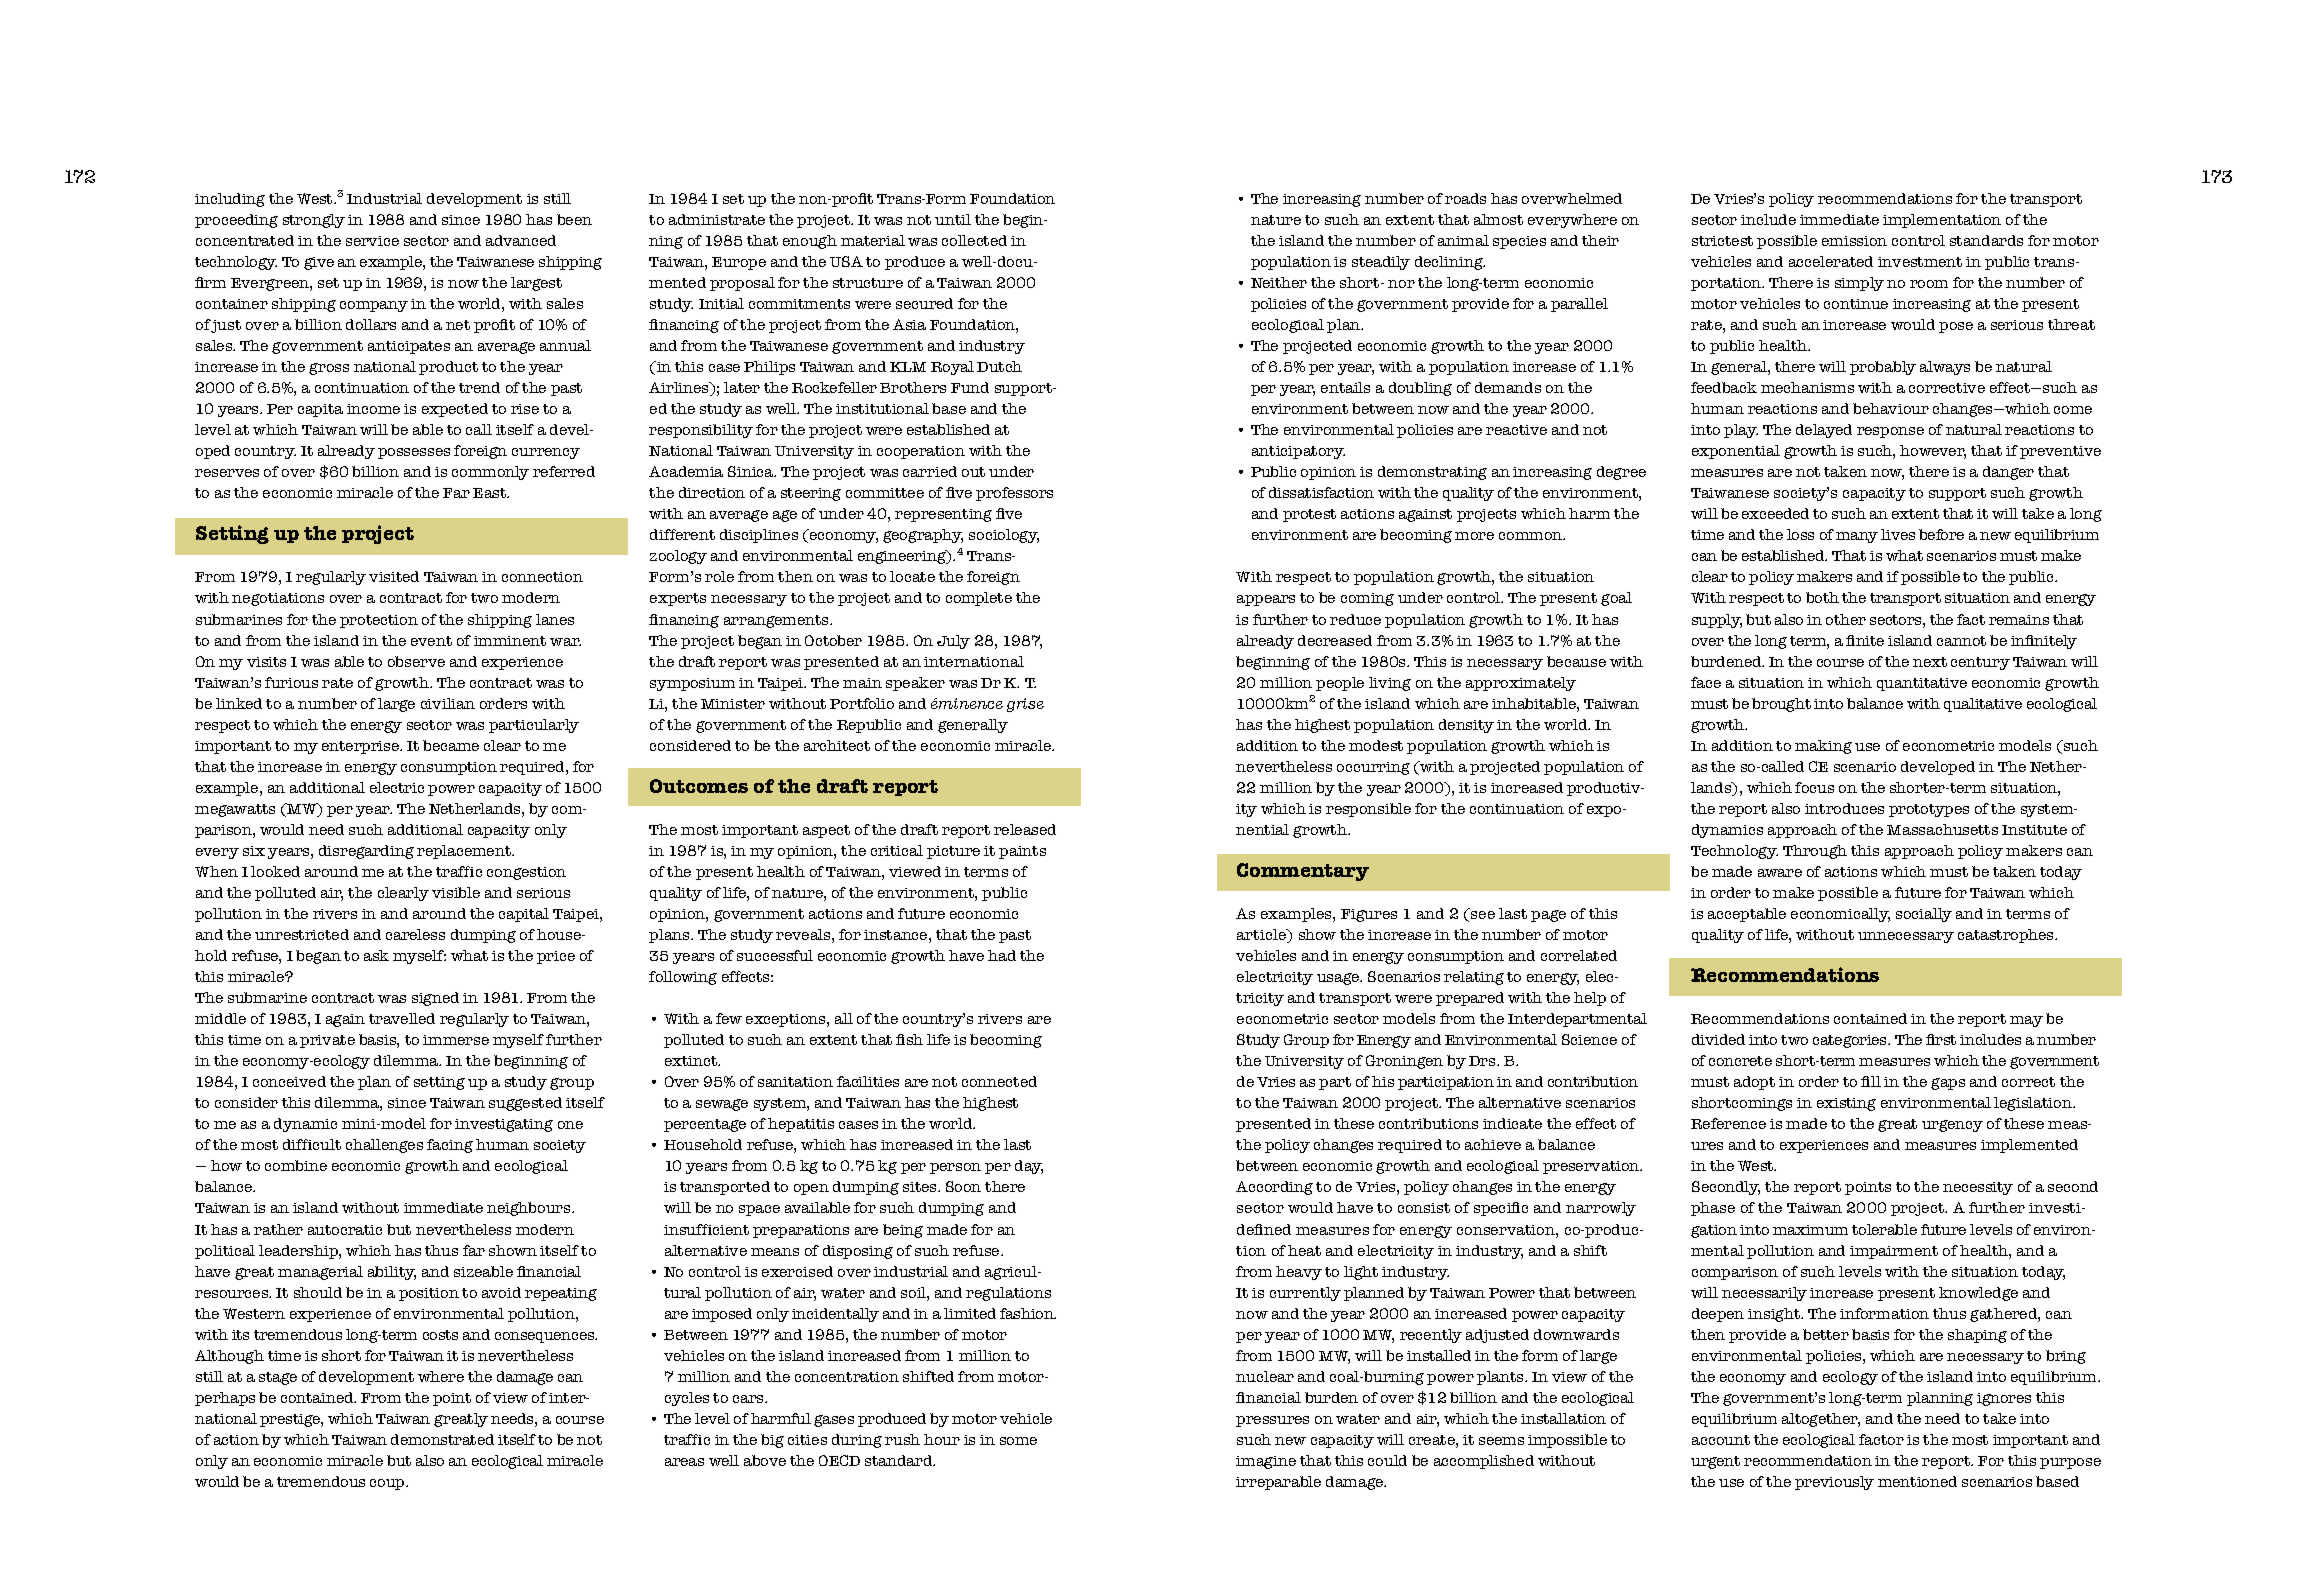 This screenshot has width=2297, height=1590. I want to click on connected, so click(999, 1081).
